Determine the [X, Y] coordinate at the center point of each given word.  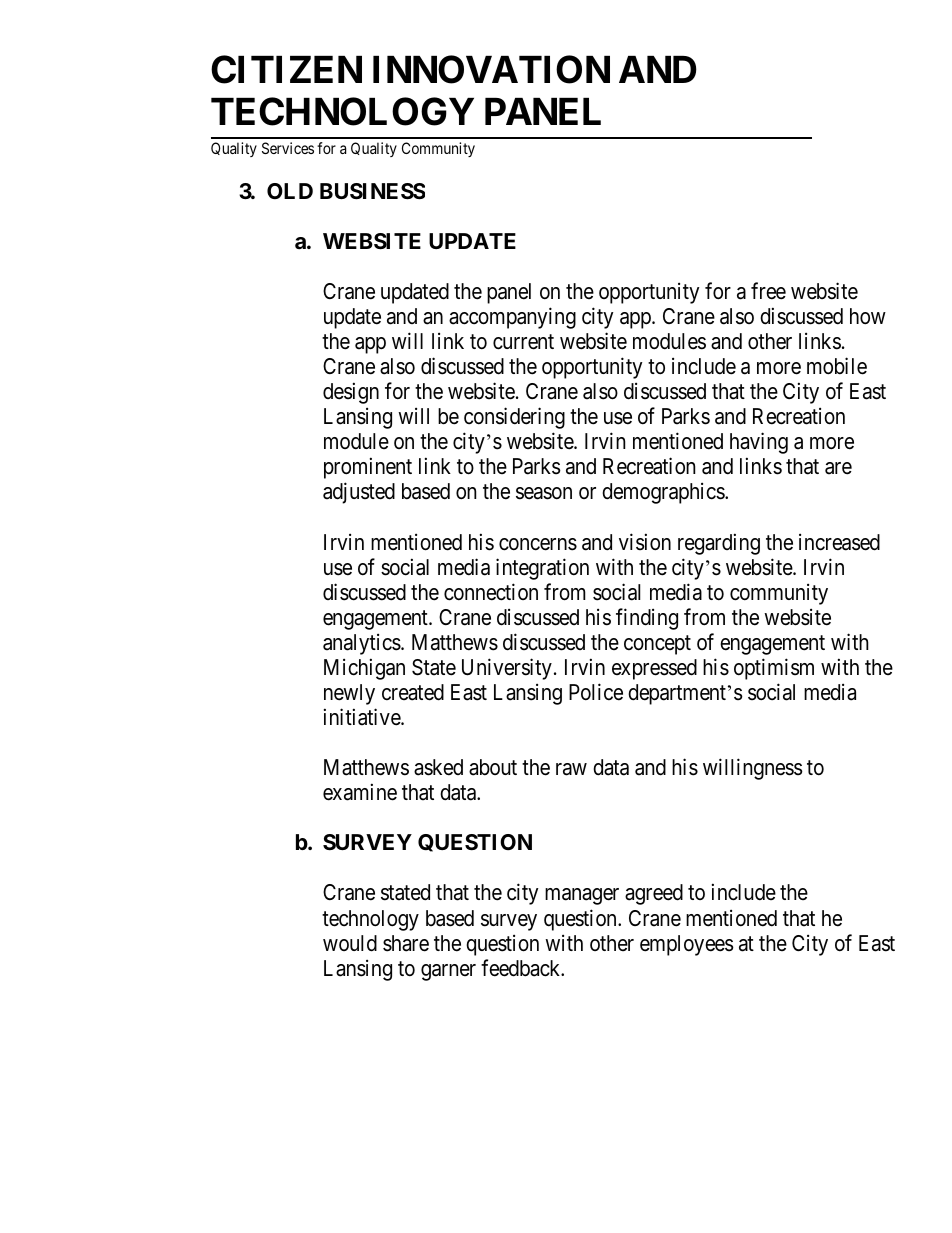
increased [839, 542]
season [544, 493]
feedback [522, 968]
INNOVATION [491, 69]
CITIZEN [286, 69]
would [350, 943]
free [768, 291]
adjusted [359, 493]
